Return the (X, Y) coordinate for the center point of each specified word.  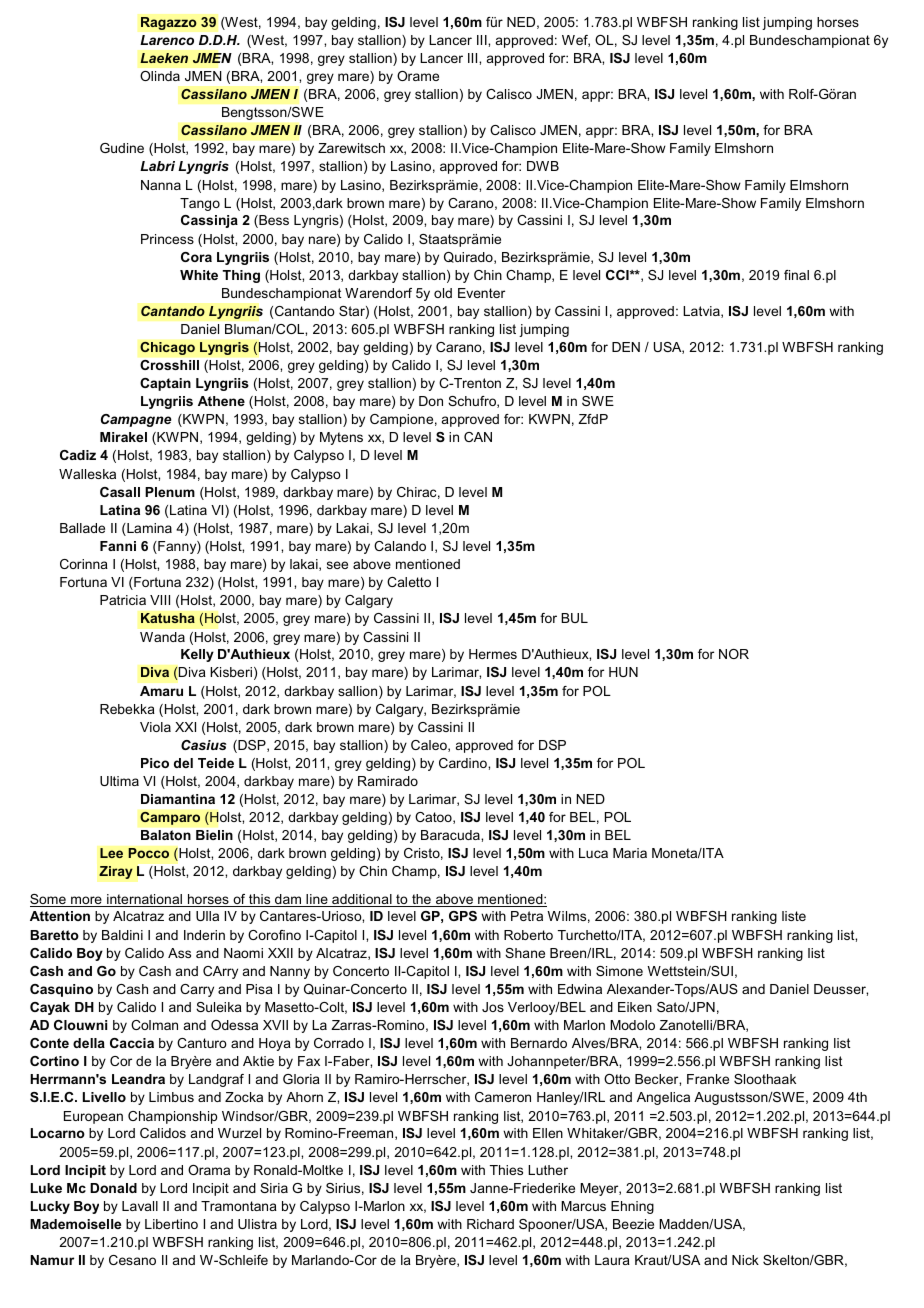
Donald (113, 1188)
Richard (490, 1224)
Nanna (161, 185)
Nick (745, 1260)
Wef (576, 41)
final (796, 275)
